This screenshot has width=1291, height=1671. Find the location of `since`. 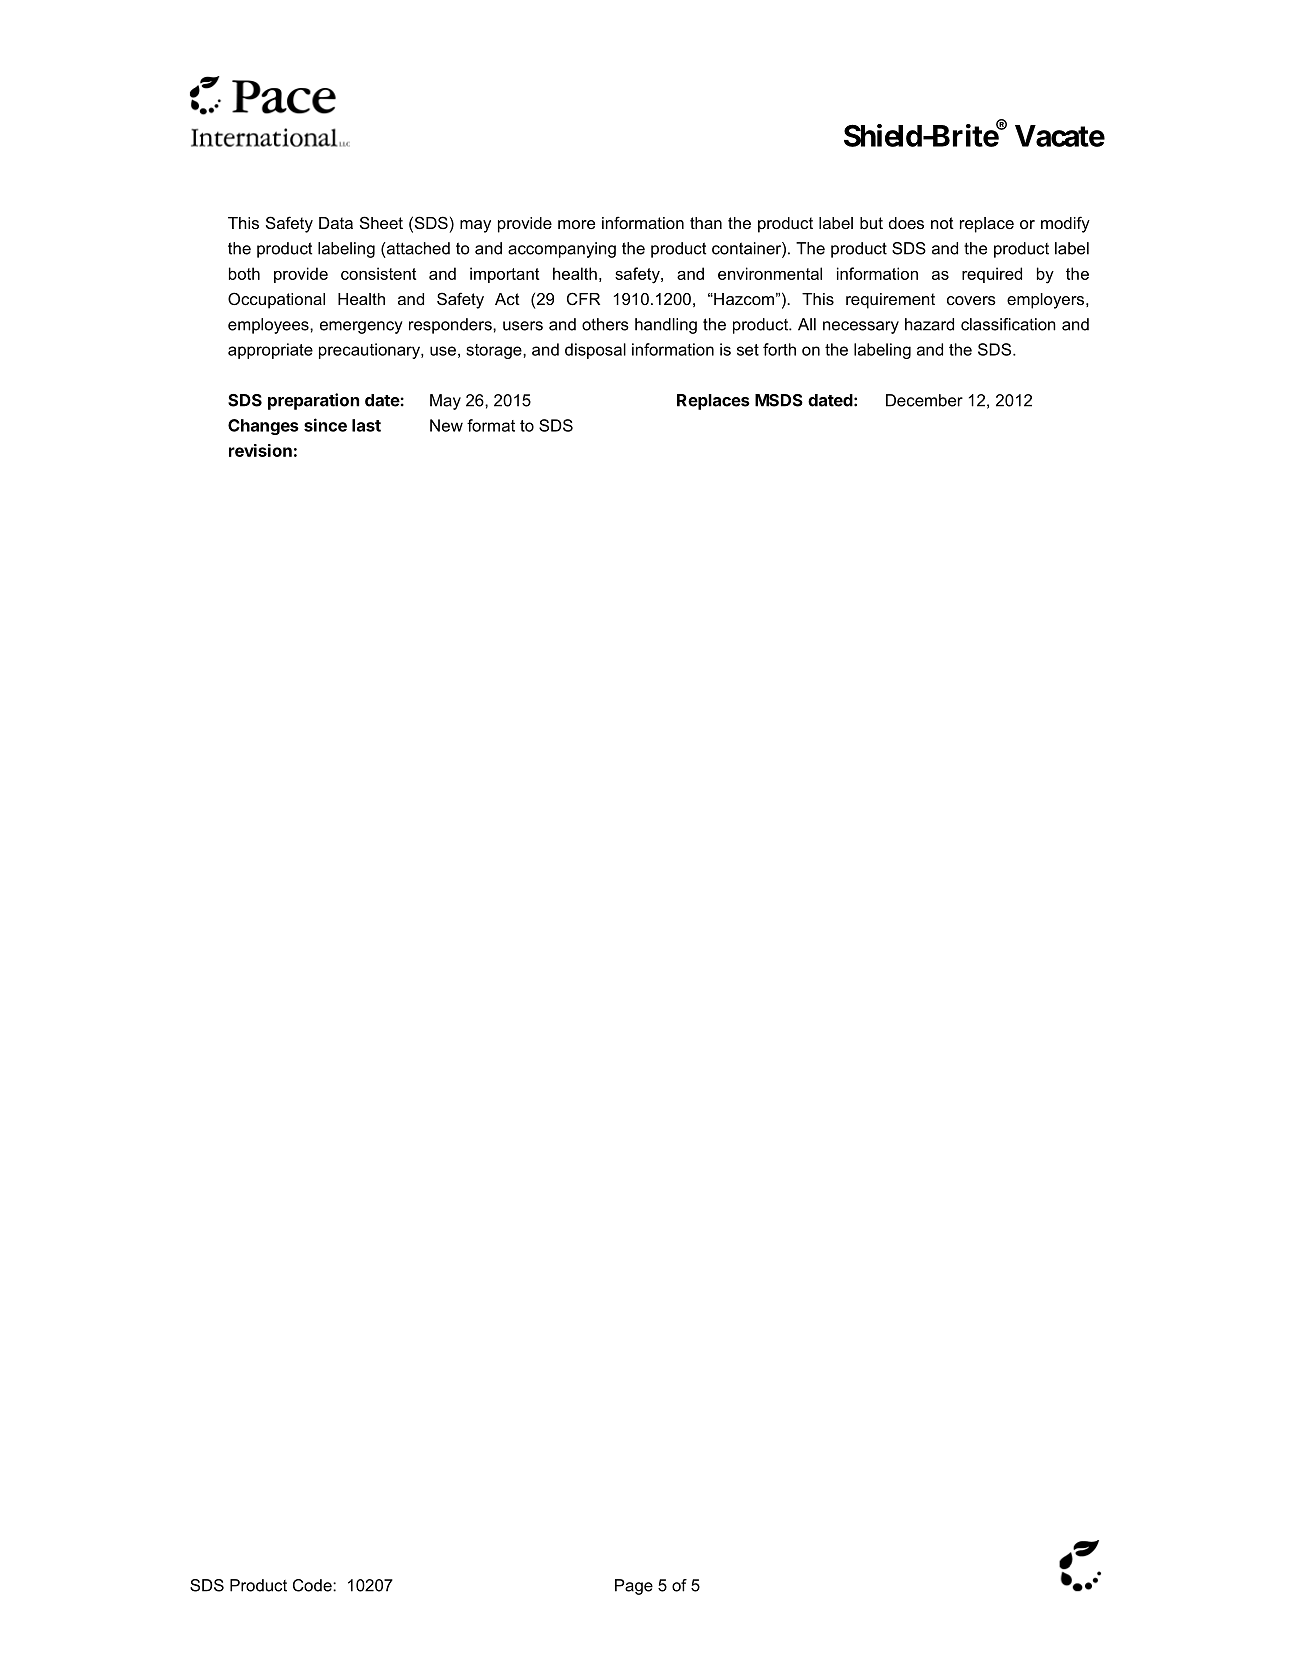

since is located at coordinates (325, 425).
